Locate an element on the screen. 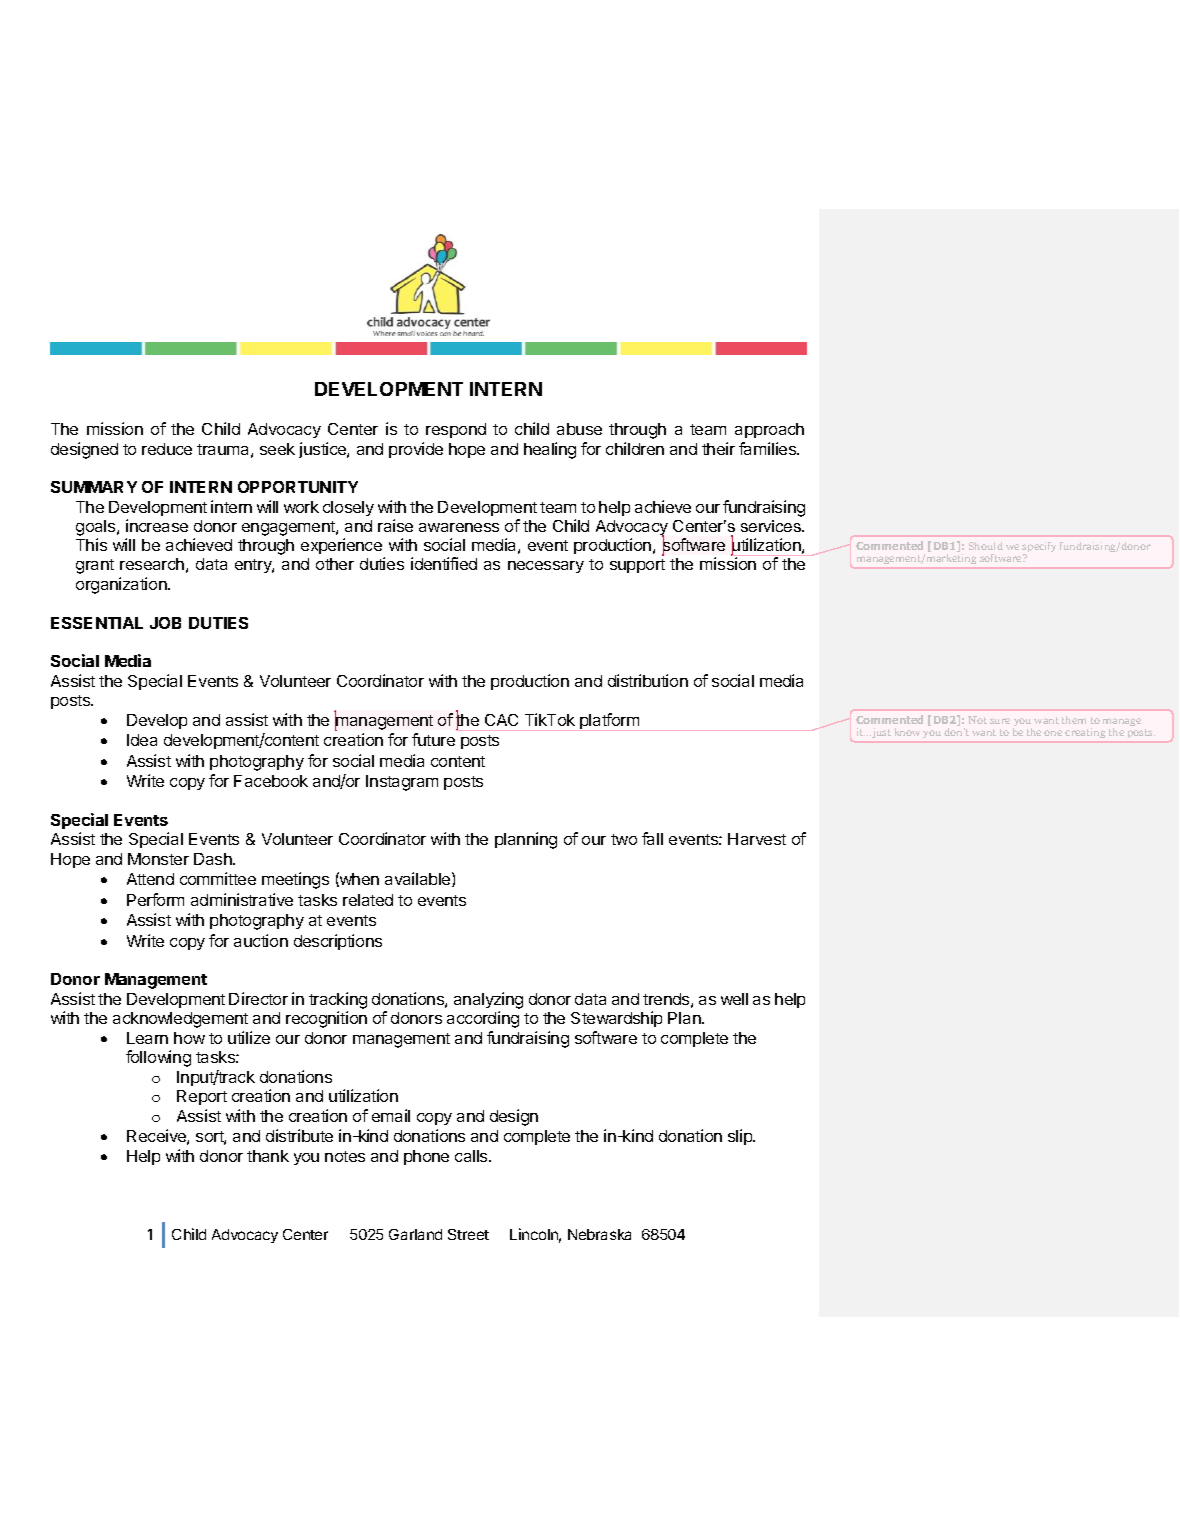 The height and width of the screenshot is (1527, 1180). sure is located at coordinates (1000, 721).
